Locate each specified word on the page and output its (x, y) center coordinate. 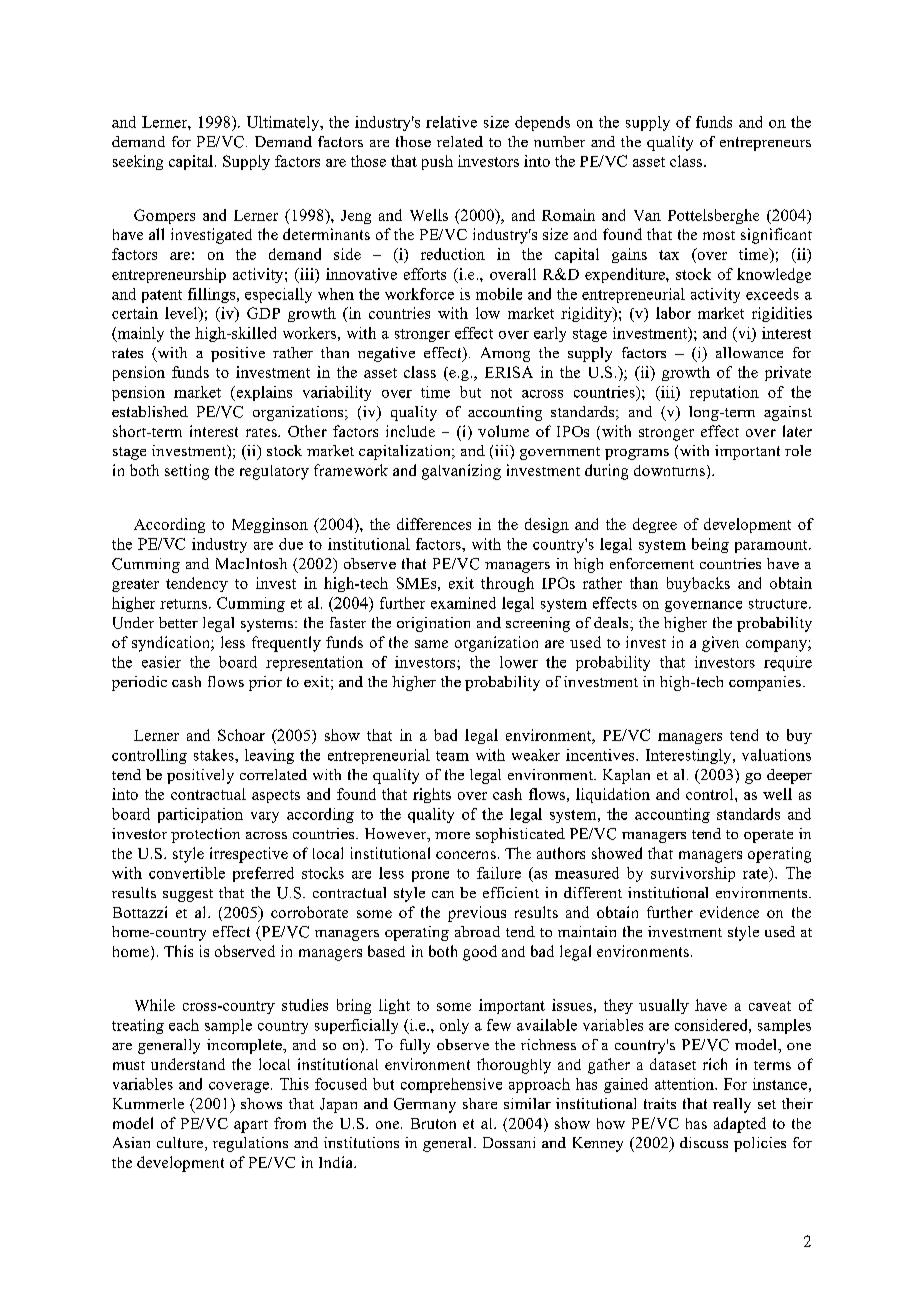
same (431, 644)
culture (181, 1144)
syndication (172, 644)
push (437, 162)
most (719, 235)
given (720, 644)
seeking (138, 162)
